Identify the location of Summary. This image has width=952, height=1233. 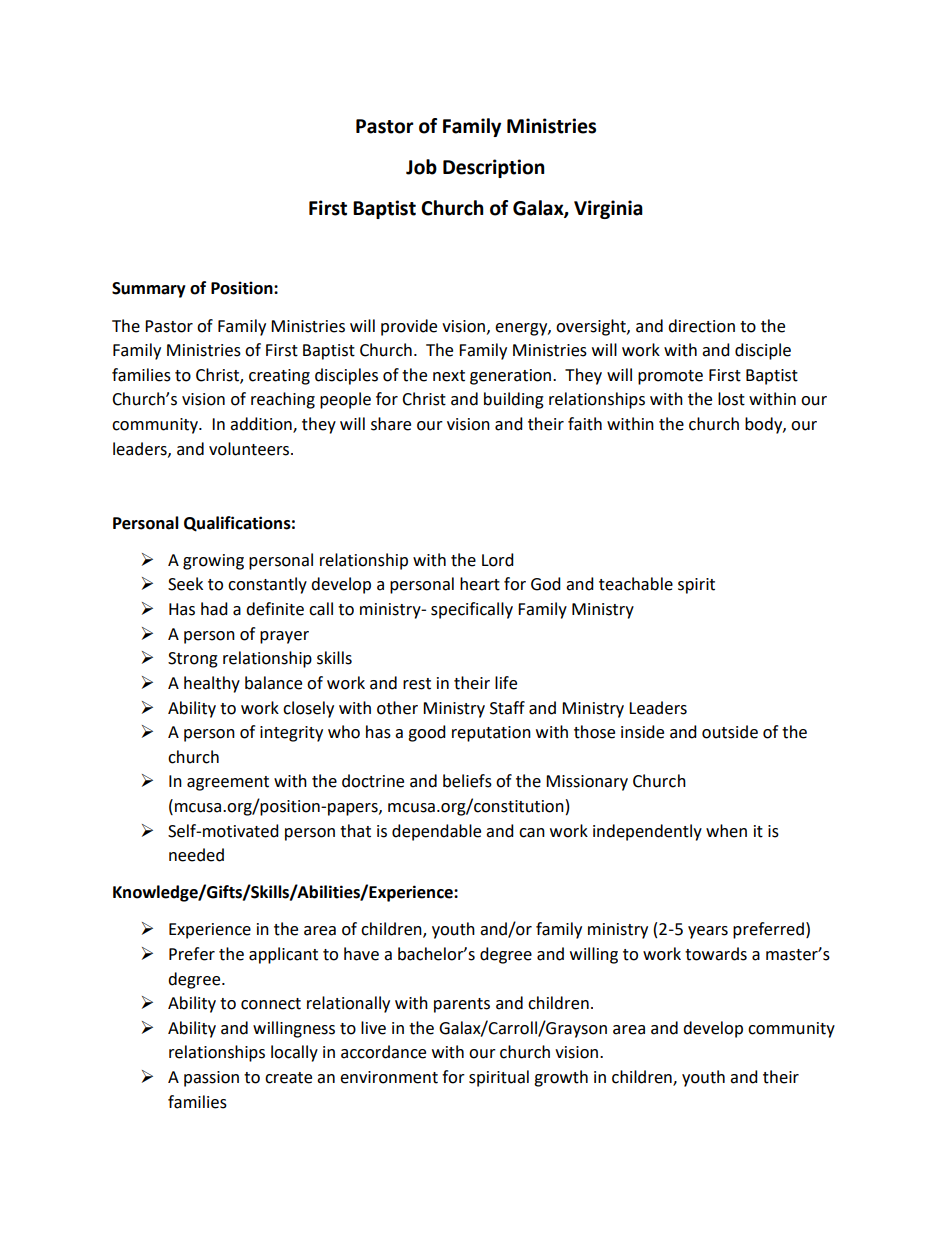
(149, 290).
